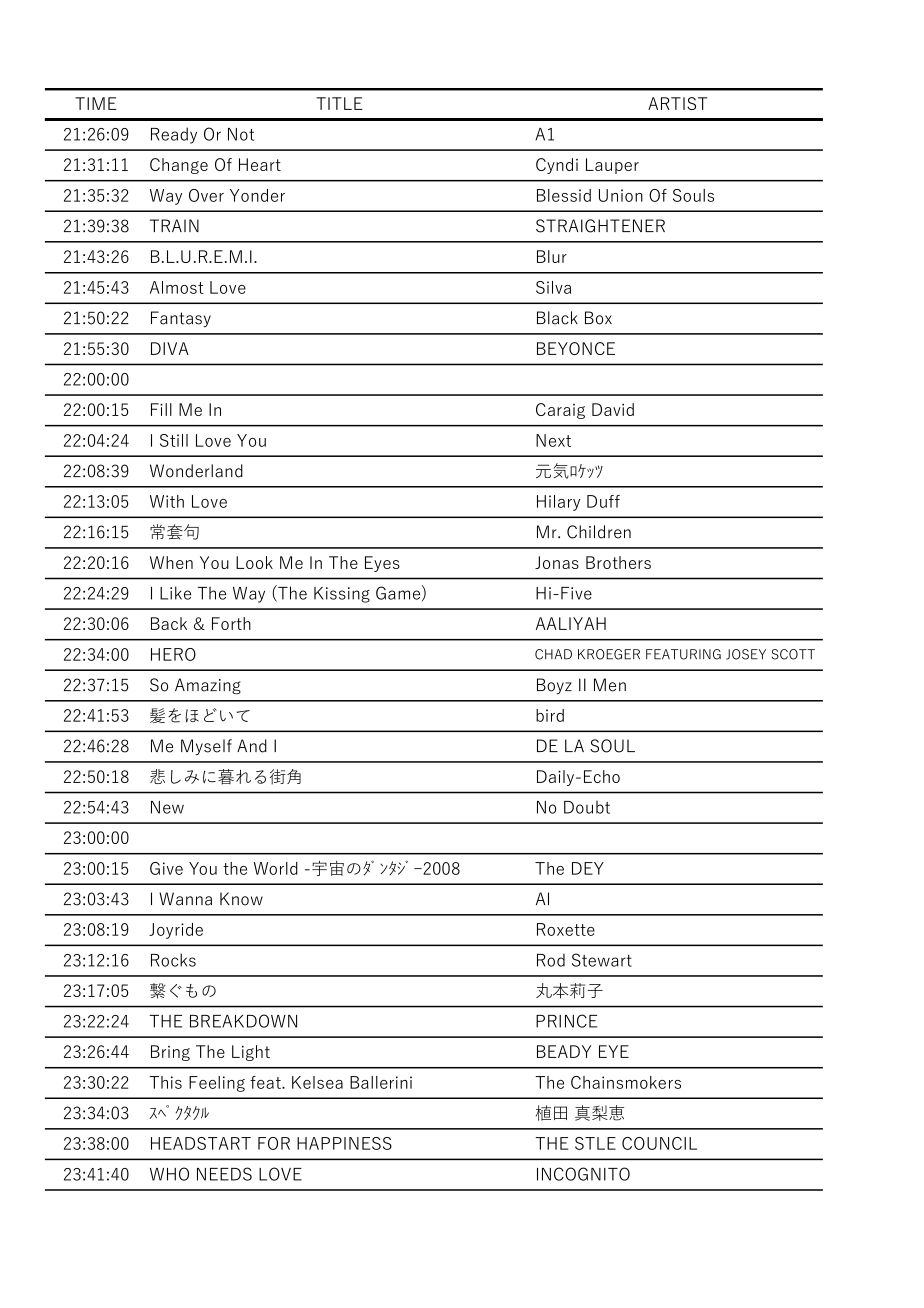 The image size is (924, 1308). I want to click on ARTIST, so click(677, 103).
